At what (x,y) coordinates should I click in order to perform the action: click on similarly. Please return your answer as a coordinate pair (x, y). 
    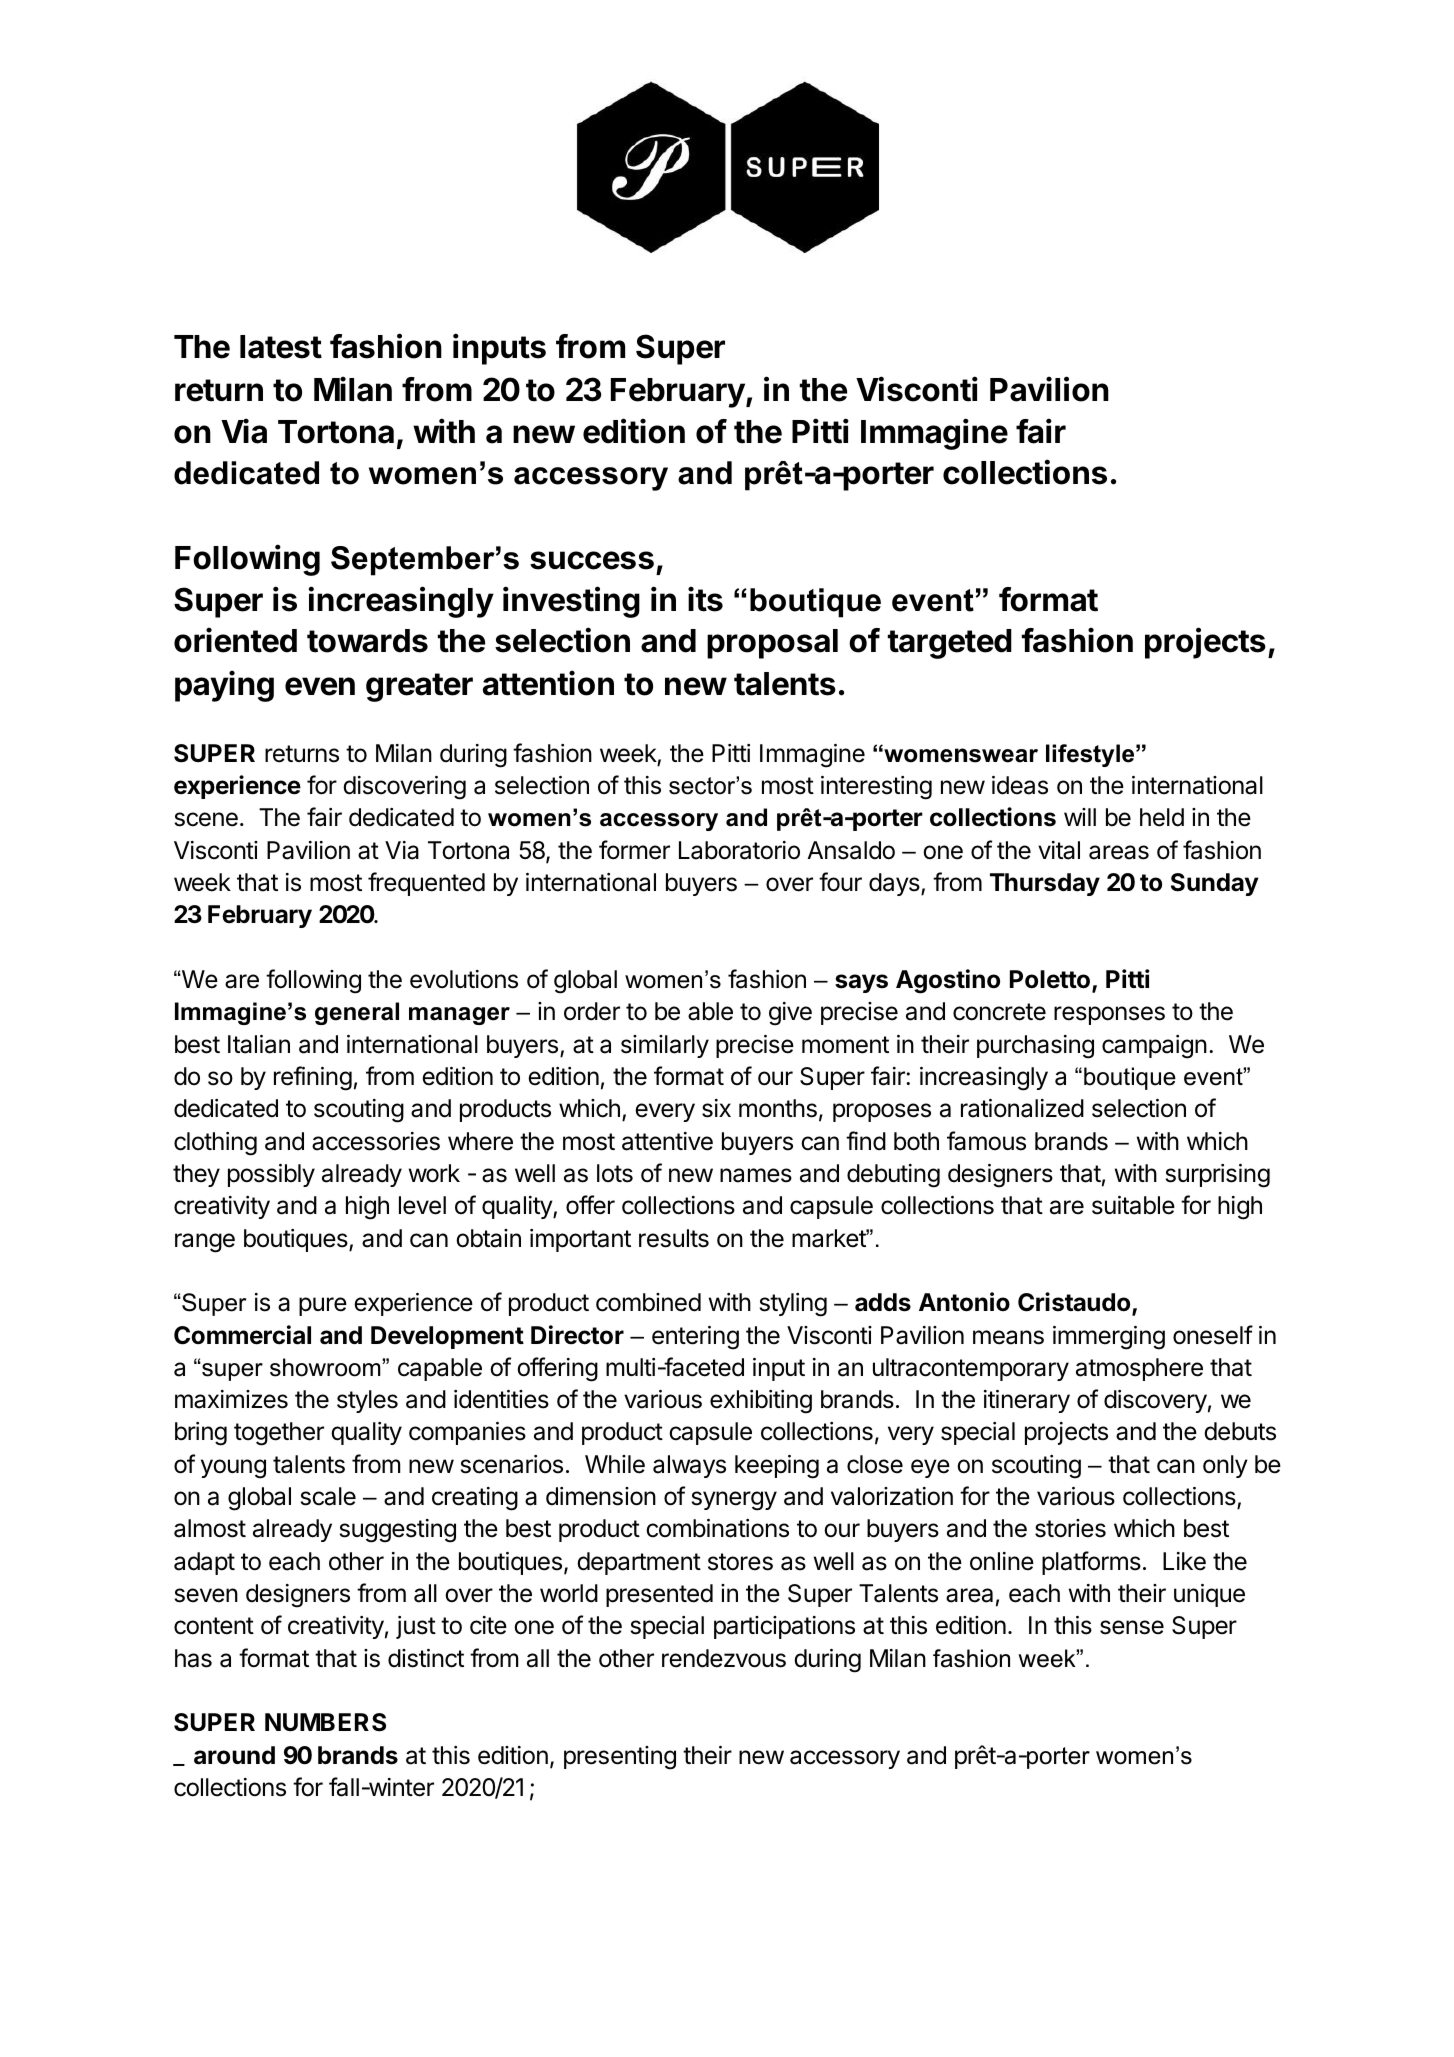
    Looking at the image, I should click on (665, 1046).
